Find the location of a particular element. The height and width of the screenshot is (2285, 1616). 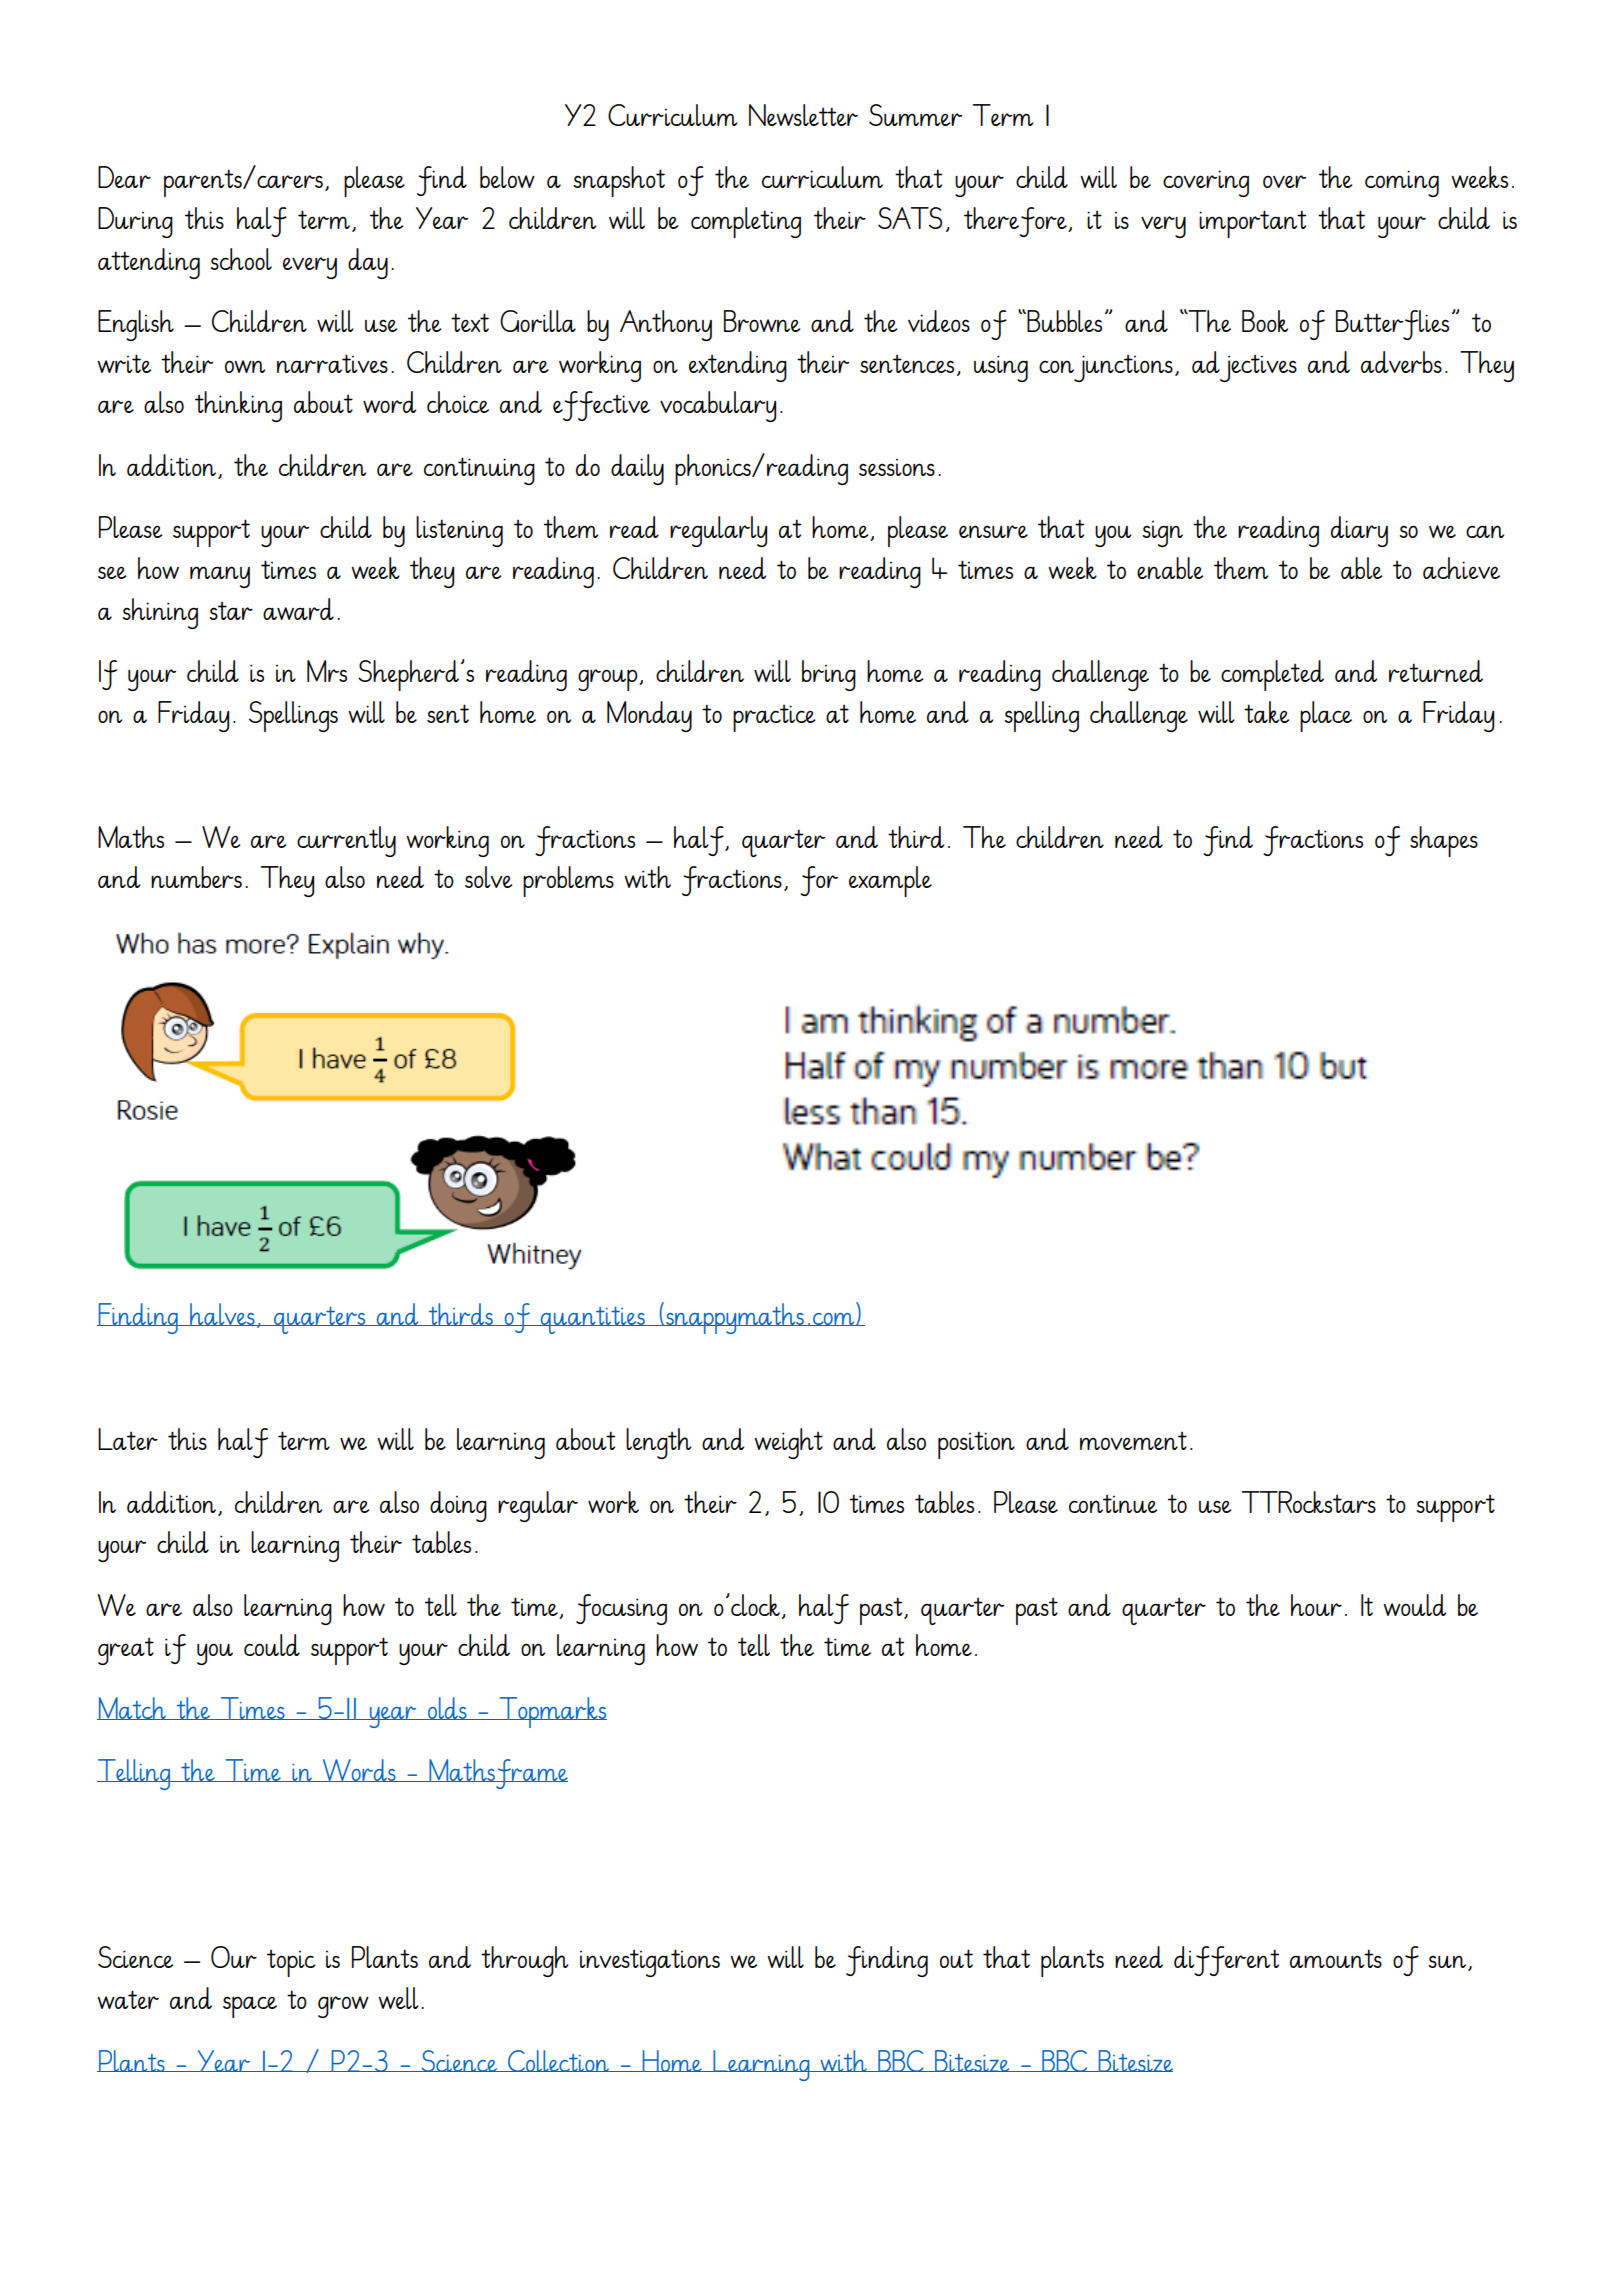

shapes is located at coordinates (1444, 841).
